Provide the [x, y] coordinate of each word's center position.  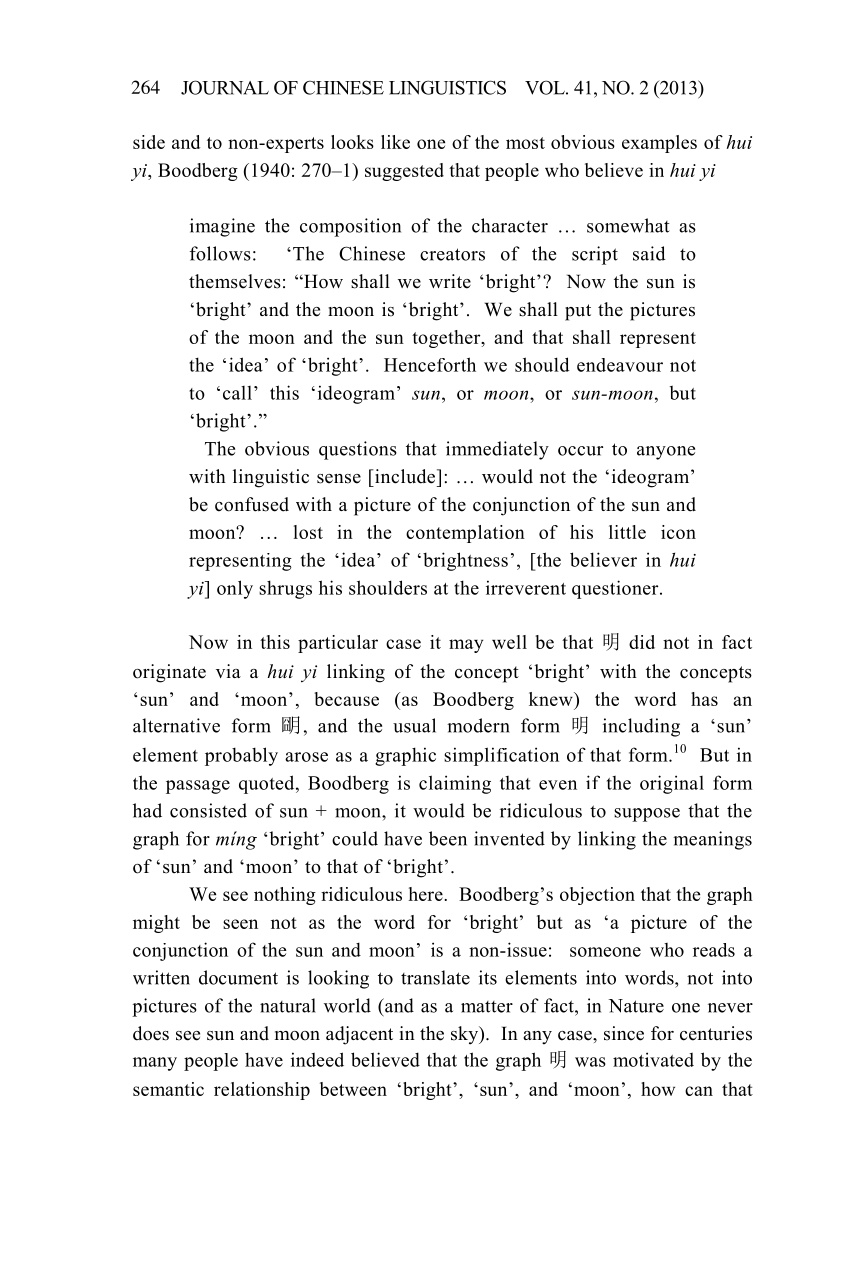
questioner [616, 589]
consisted [208, 810]
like [395, 142]
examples [659, 144]
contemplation [465, 534]
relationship [262, 1091]
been [448, 838]
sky [465, 1035]
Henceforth [430, 364]
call [237, 393]
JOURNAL [225, 87]
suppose [647, 815]
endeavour [620, 365]
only [235, 589]
